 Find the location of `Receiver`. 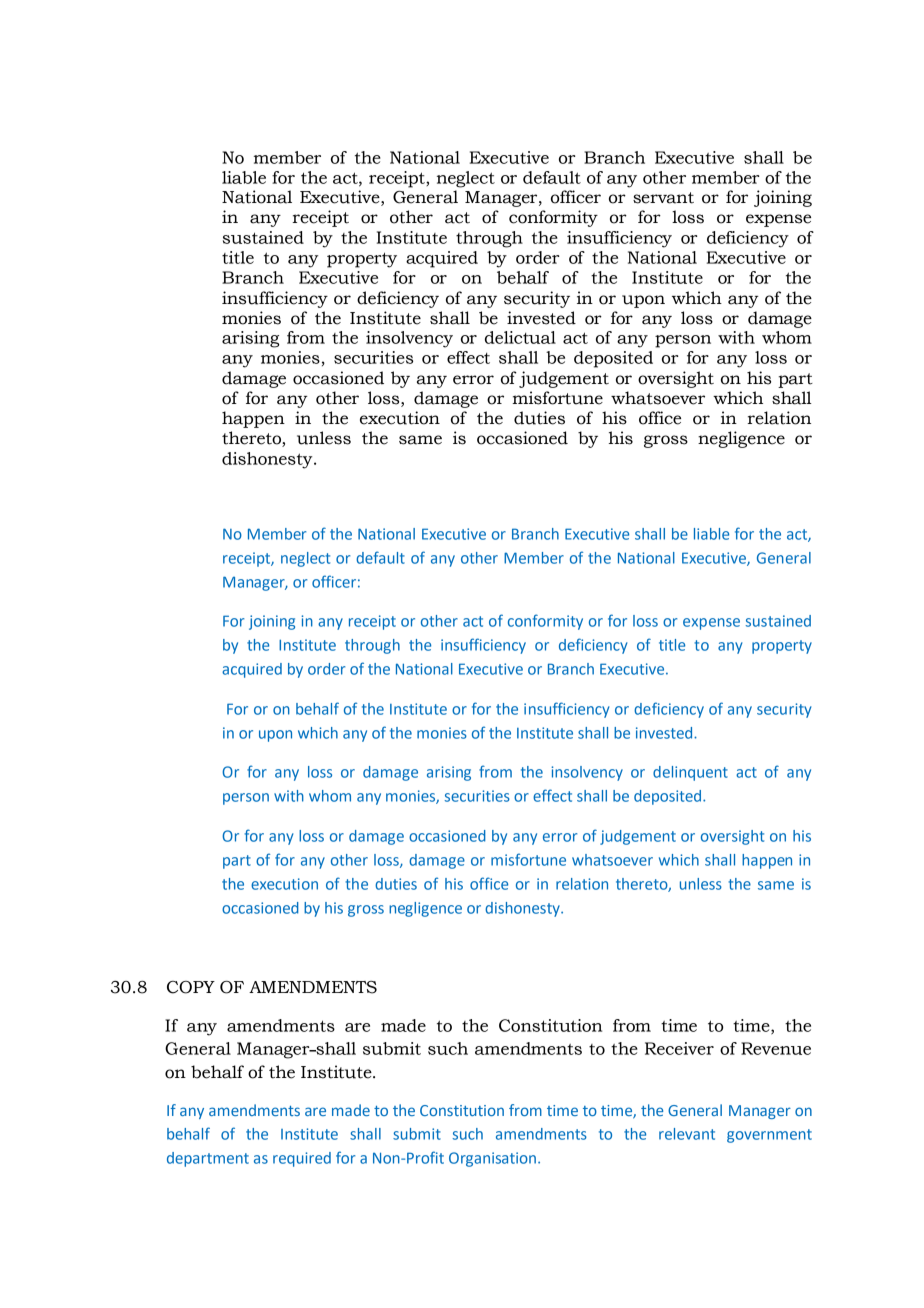

Receiver is located at coordinates (679, 1048).
